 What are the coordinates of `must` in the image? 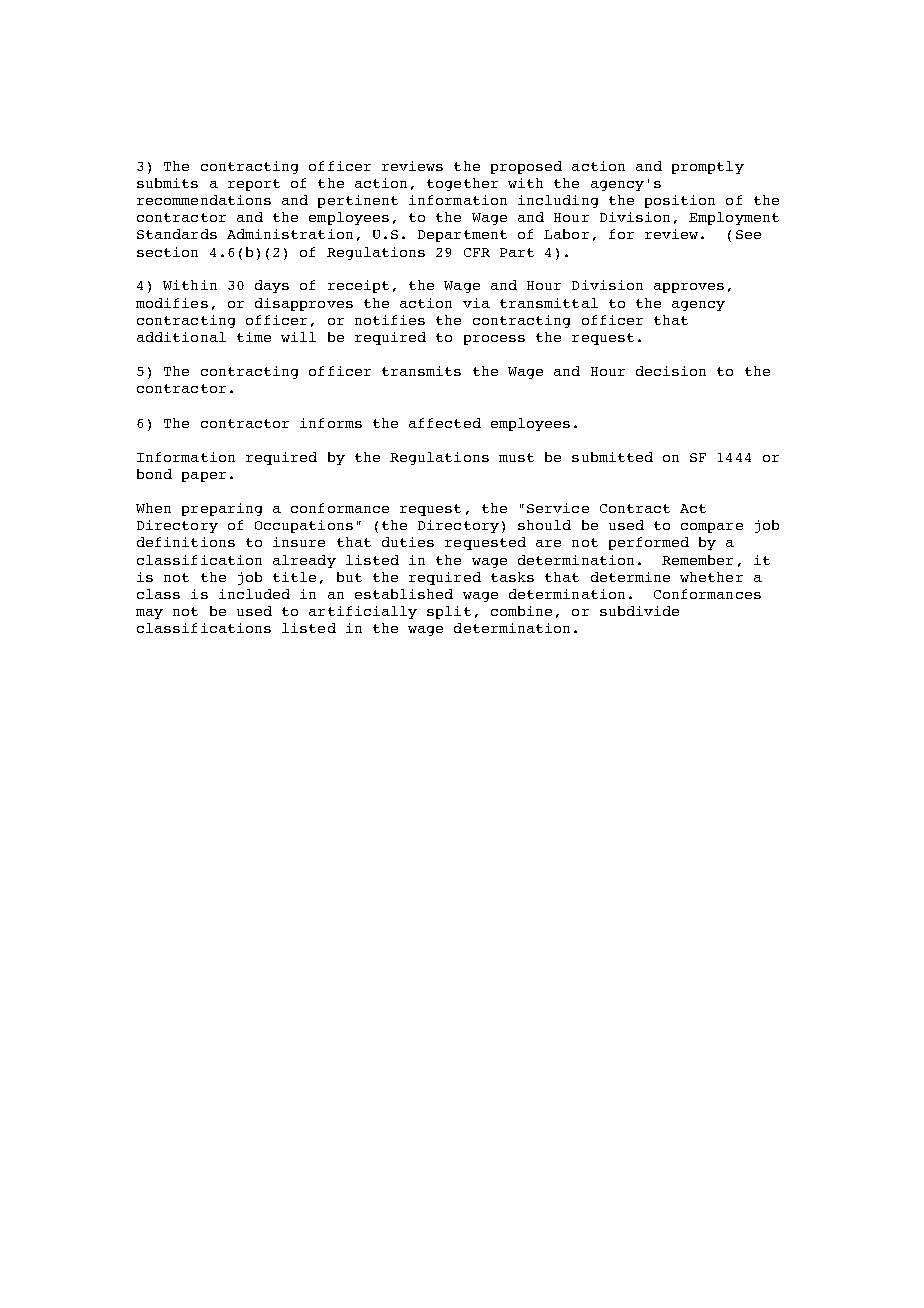 It's located at (516, 457).
